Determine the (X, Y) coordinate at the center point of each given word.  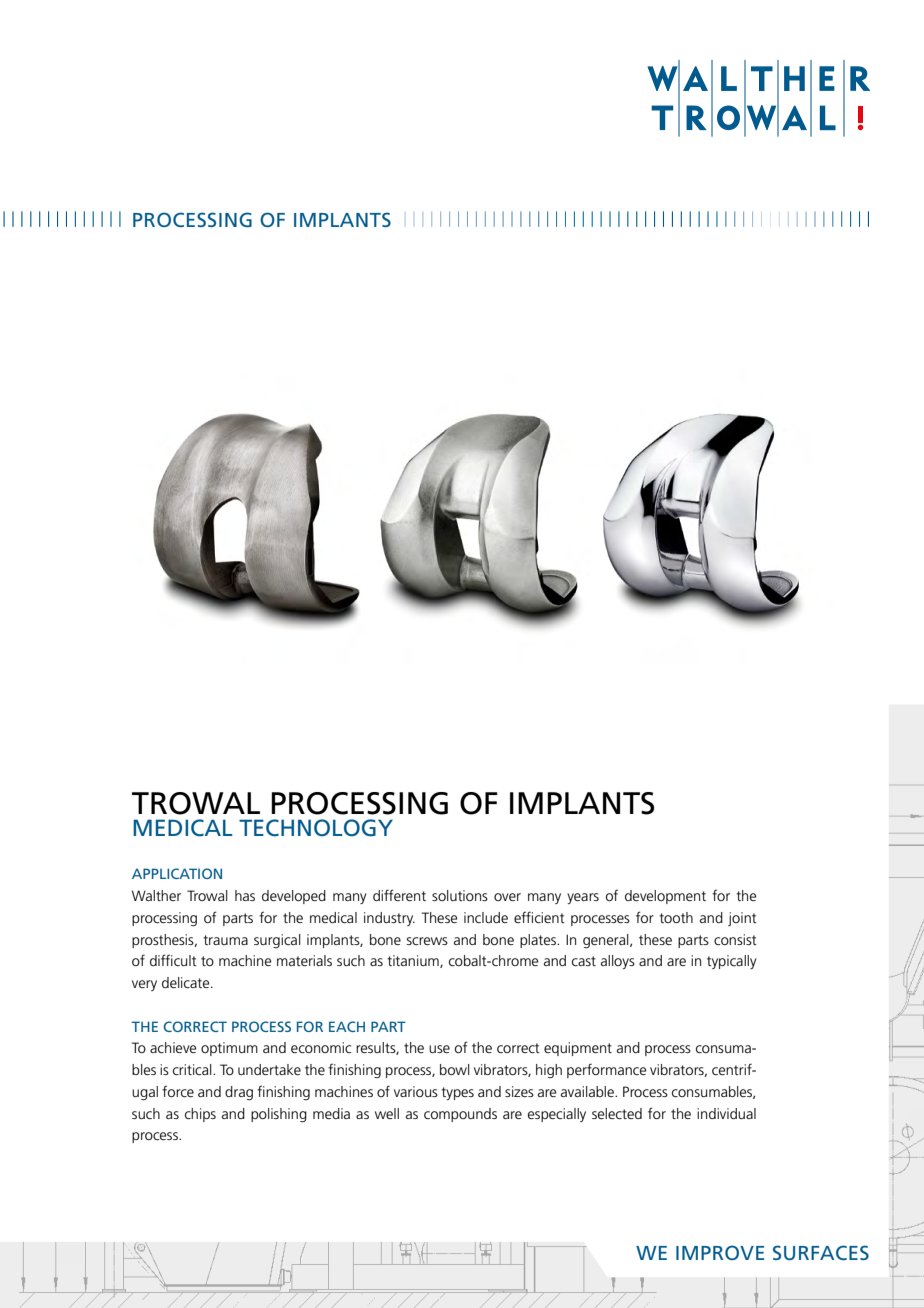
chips (200, 1115)
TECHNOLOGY (316, 828)
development (665, 897)
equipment (578, 1049)
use (439, 1049)
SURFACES (821, 1252)
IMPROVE (720, 1252)
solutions (460, 895)
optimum (229, 1049)
